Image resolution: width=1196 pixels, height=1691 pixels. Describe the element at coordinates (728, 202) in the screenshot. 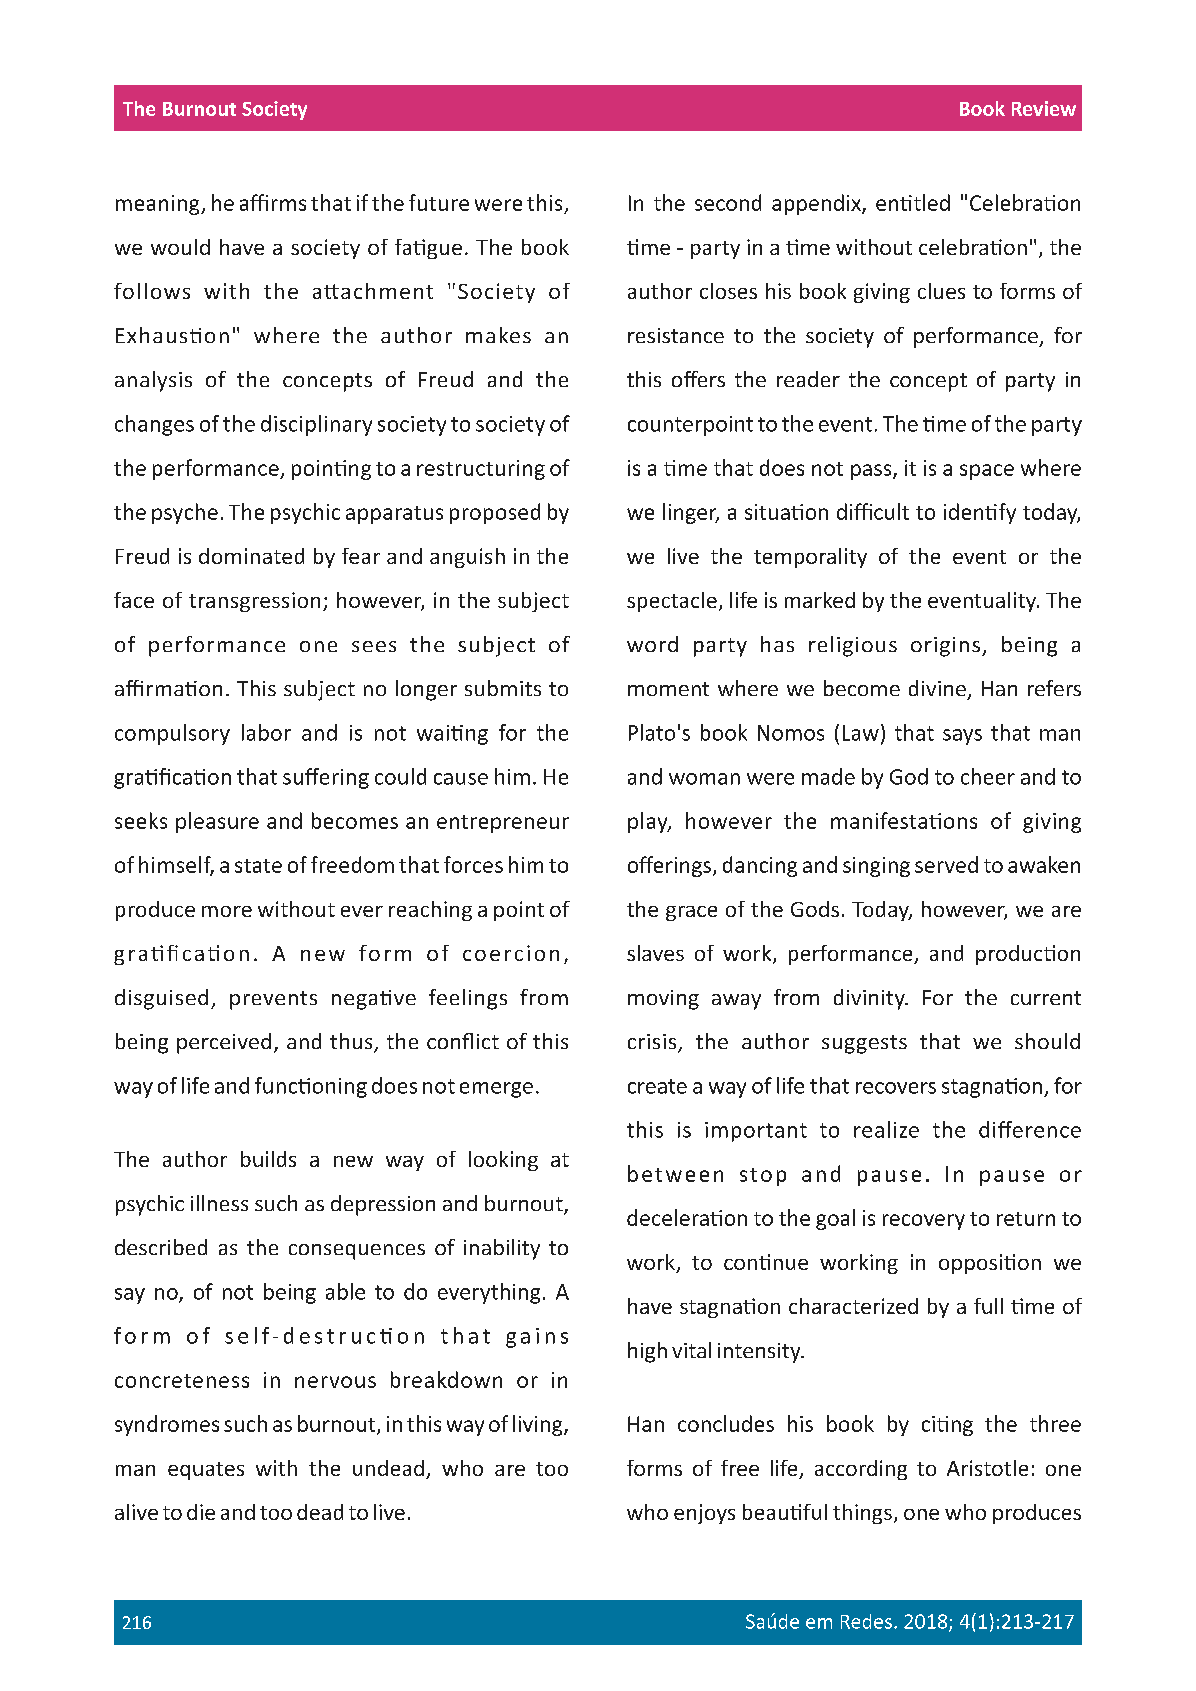

I see `second` at that location.
